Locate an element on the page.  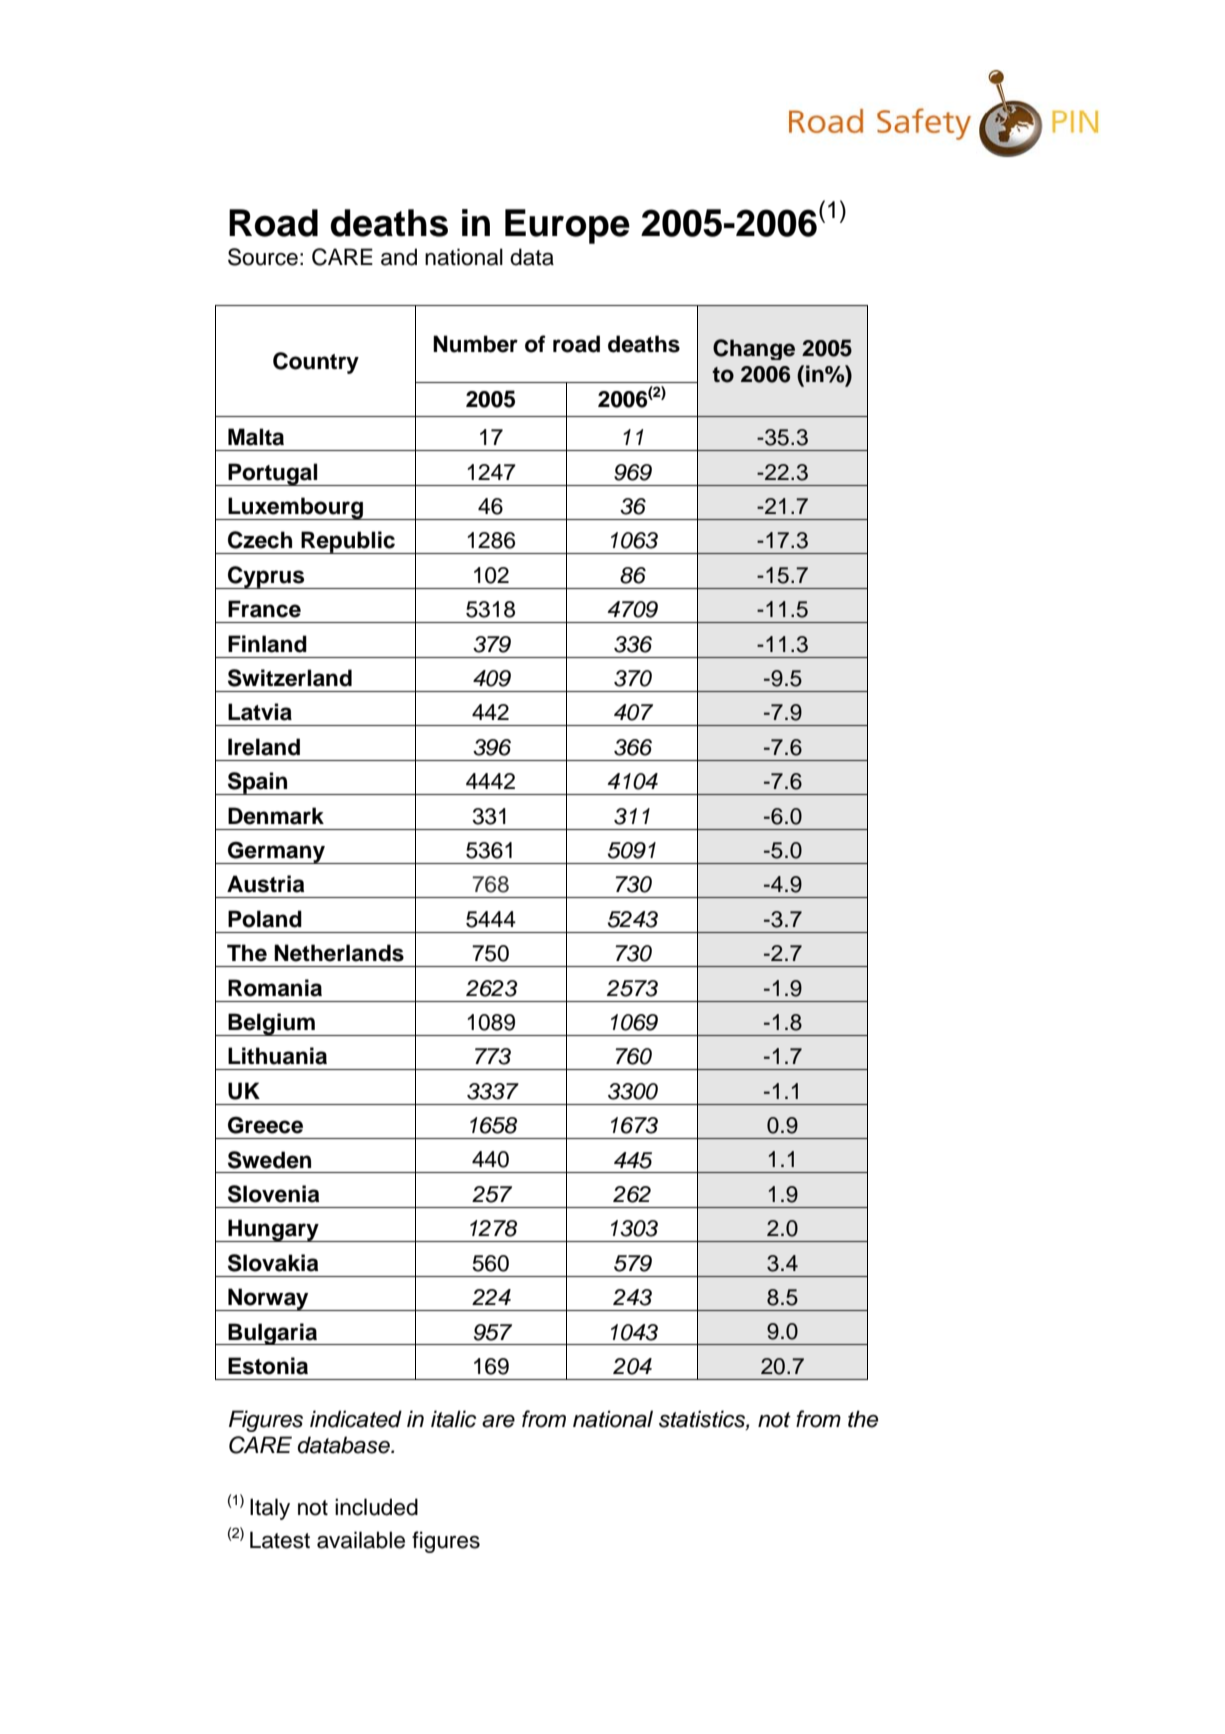
Germany is located at coordinates (276, 853).
